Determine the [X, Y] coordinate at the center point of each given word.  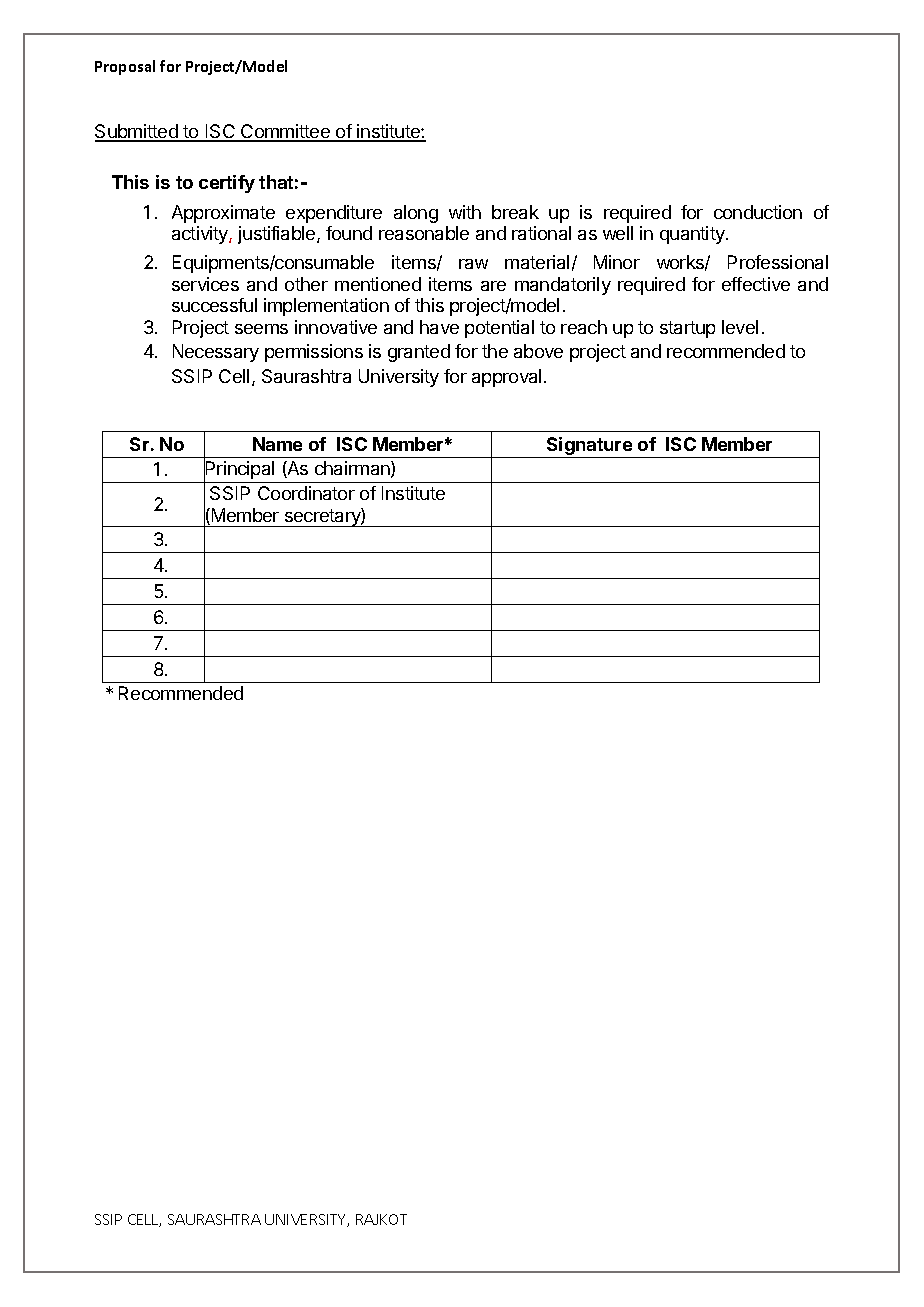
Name [277, 444]
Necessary [216, 353]
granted [419, 353]
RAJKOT [381, 1219]
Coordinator [306, 493]
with [465, 212]
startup [687, 329]
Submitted [137, 132]
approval [506, 378]
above [538, 351]
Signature [589, 447]
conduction [758, 212]
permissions [314, 353]
